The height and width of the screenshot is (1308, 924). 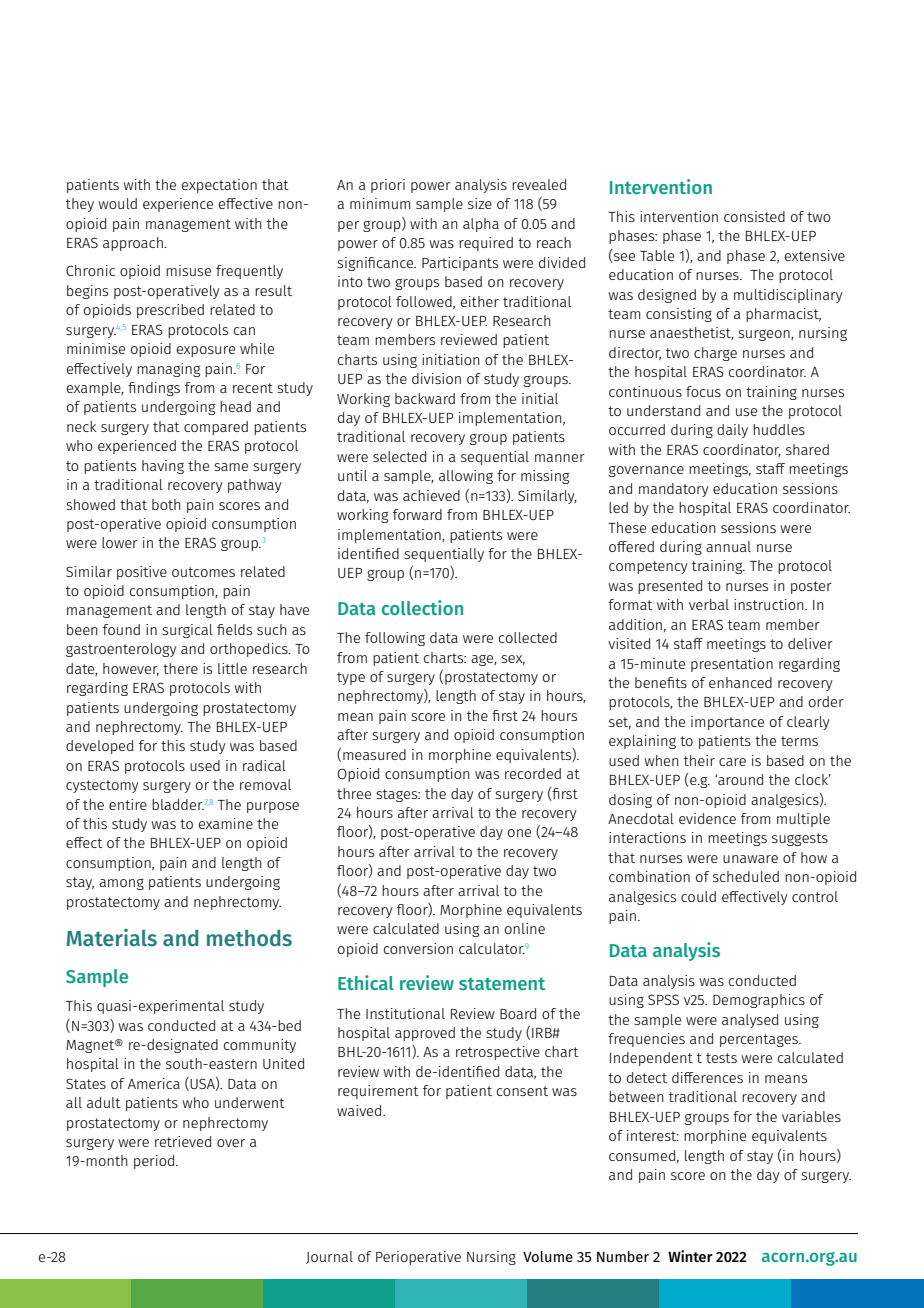 What do you see at coordinates (481, 225) in the screenshot?
I see `alpha` at bounding box center [481, 225].
